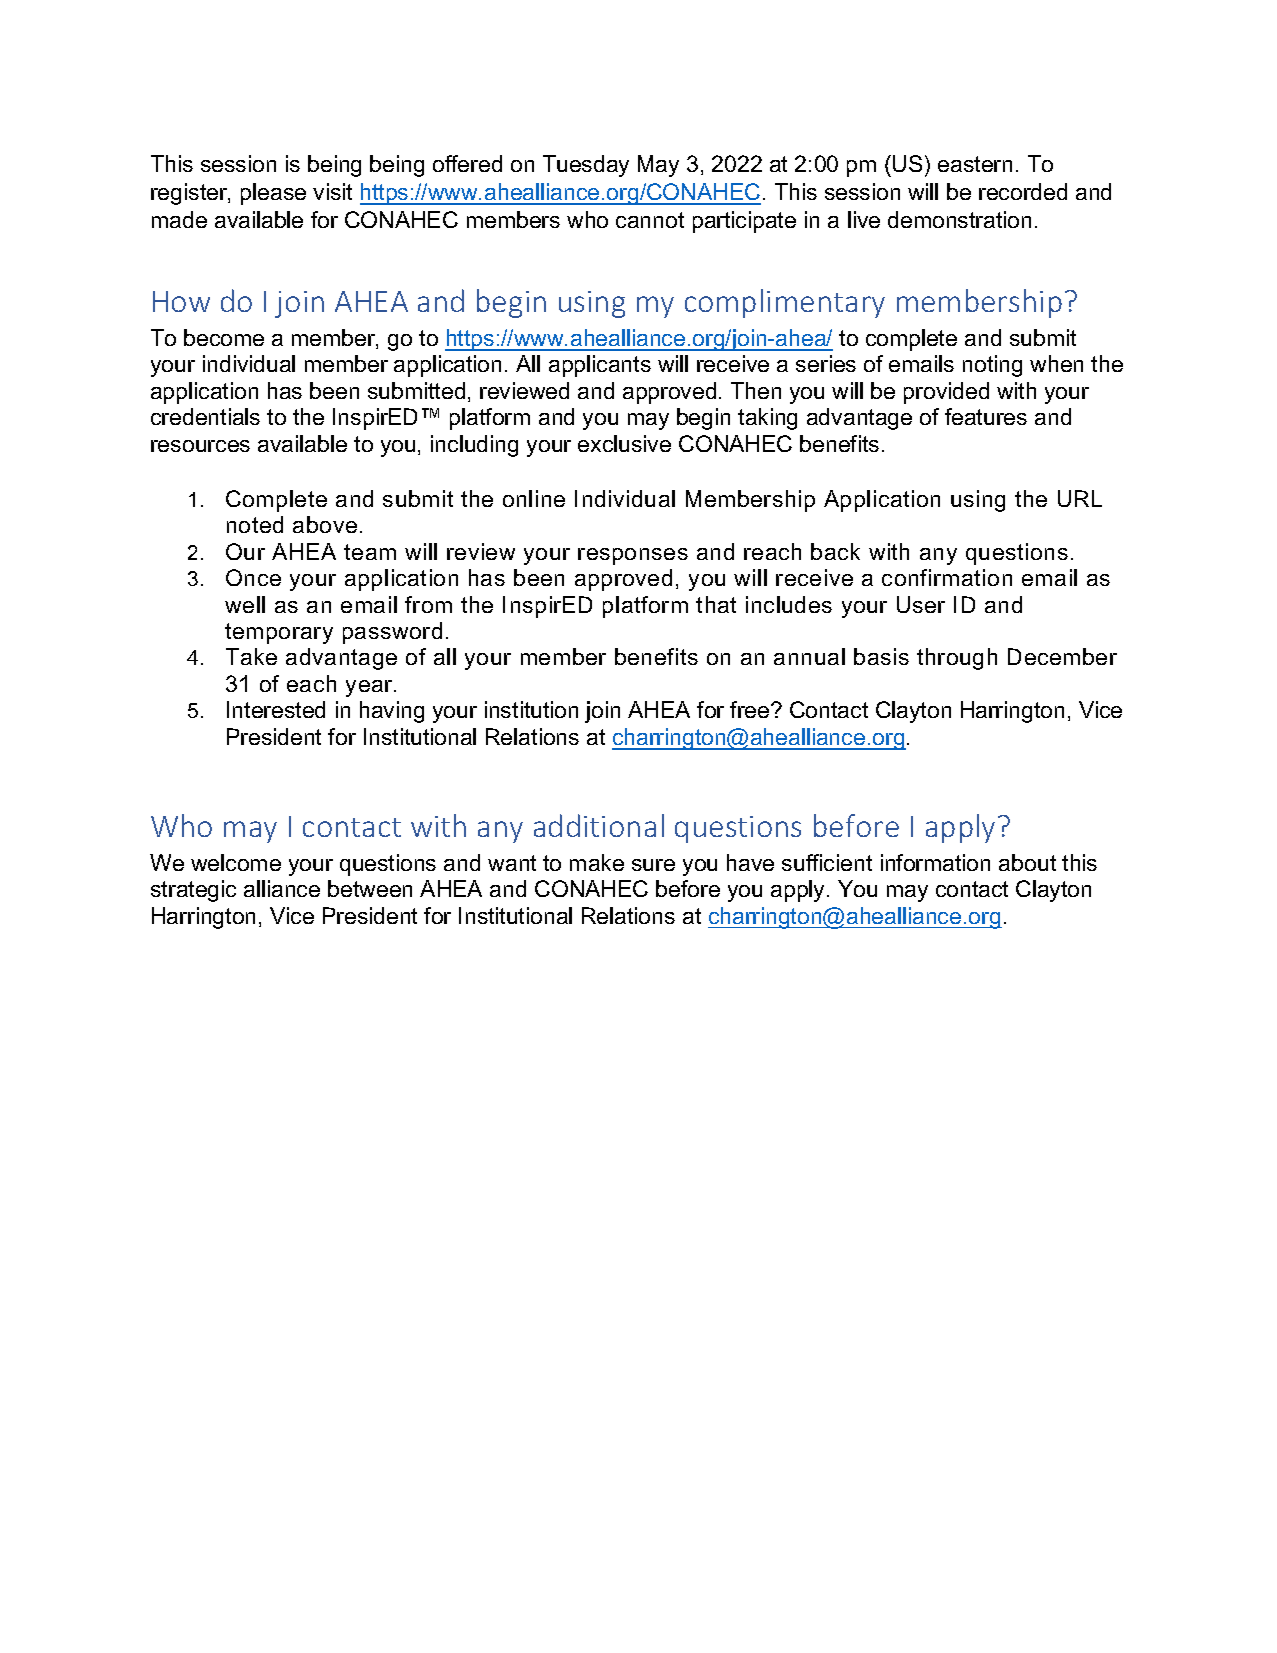  Describe the element at coordinates (205, 416) in the page. I see `credentials` at that location.
